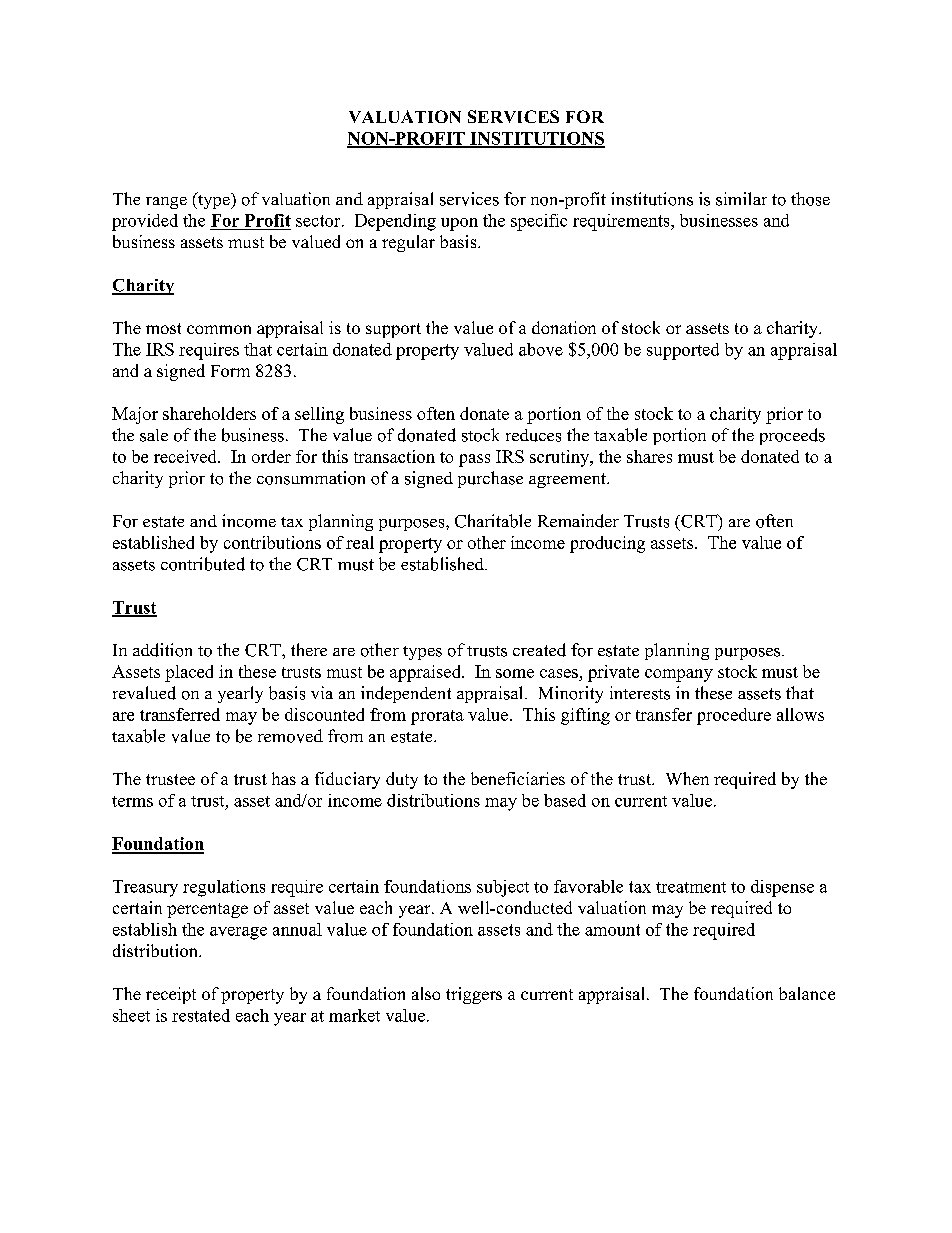 Image resolution: width=952 pixels, height=1233 pixels. What do you see at coordinates (171, 995) in the page?
I see `receipt` at bounding box center [171, 995].
